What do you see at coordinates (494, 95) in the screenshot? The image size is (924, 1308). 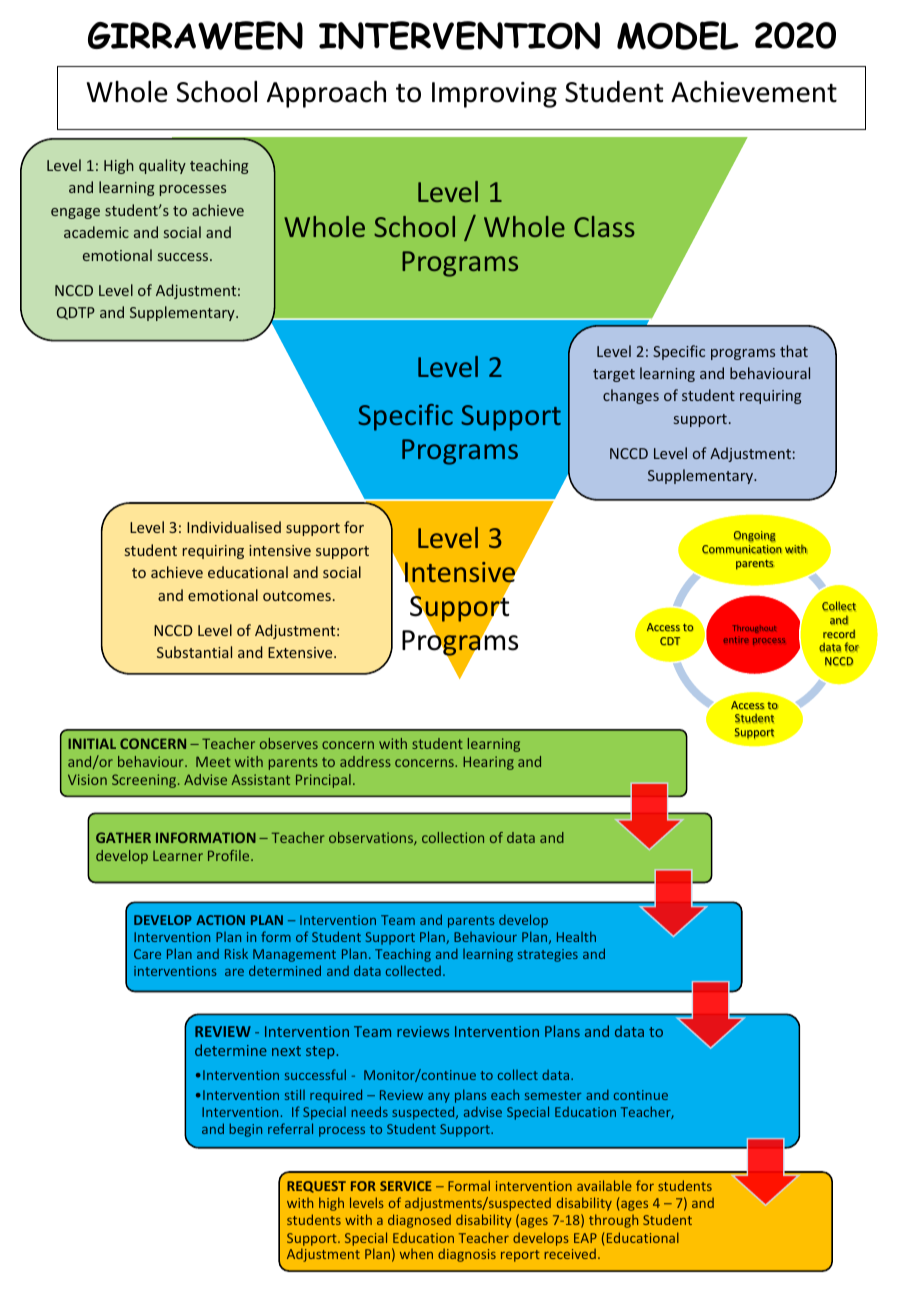 I see `Improving` at bounding box center [494, 95].
